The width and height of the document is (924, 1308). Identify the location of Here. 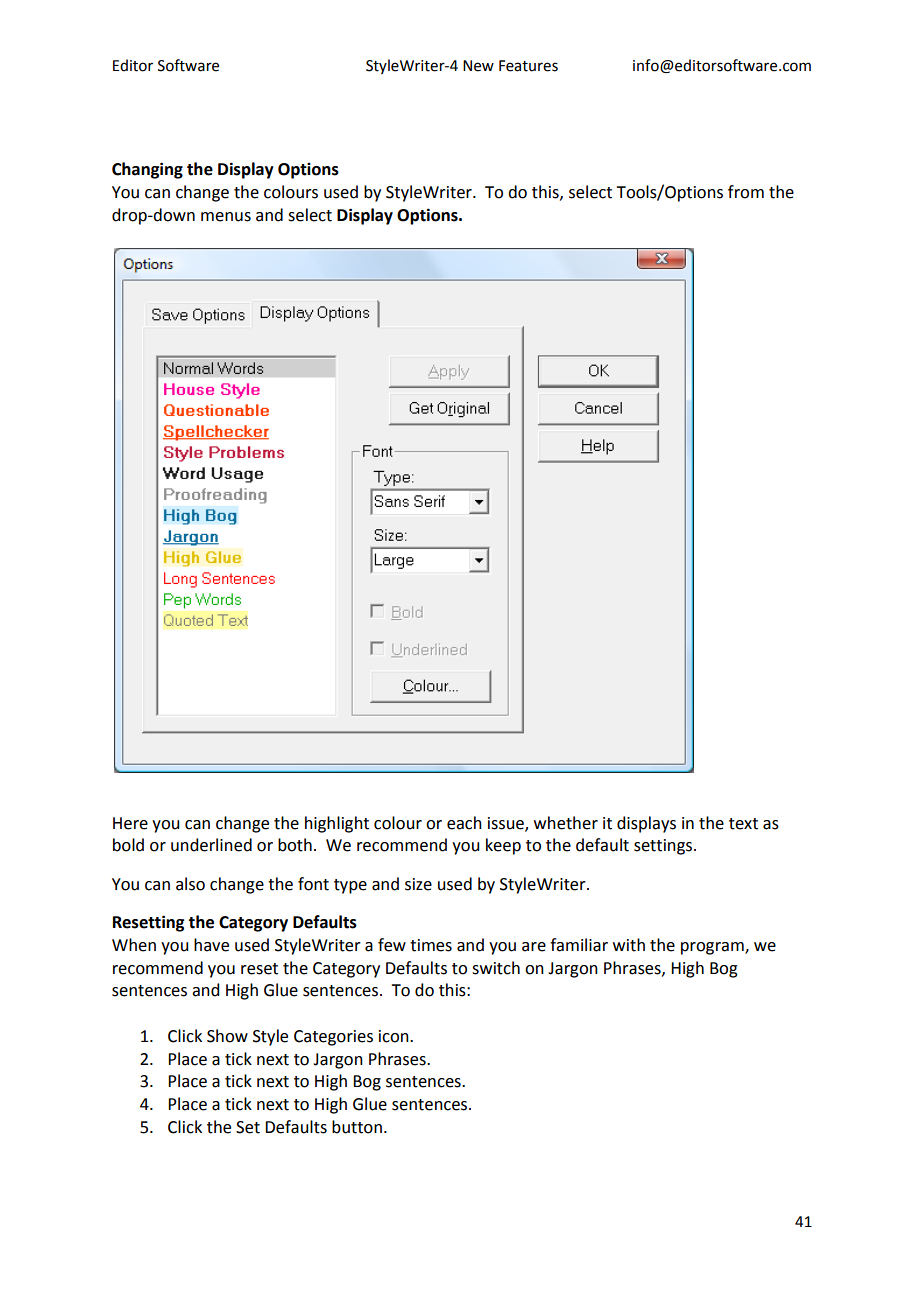
(130, 823).
